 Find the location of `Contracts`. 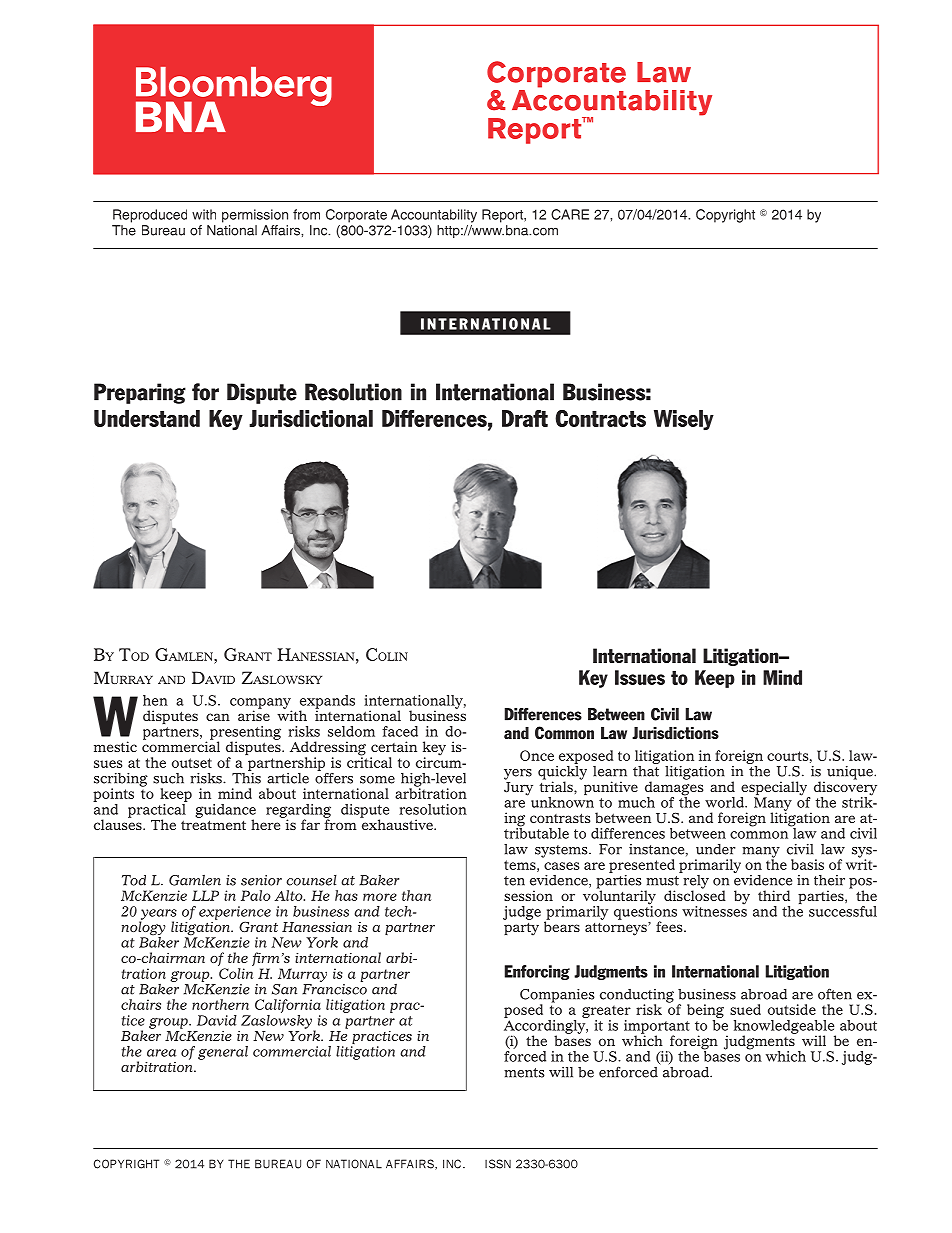

Contracts is located at coordinates (600, 418).
